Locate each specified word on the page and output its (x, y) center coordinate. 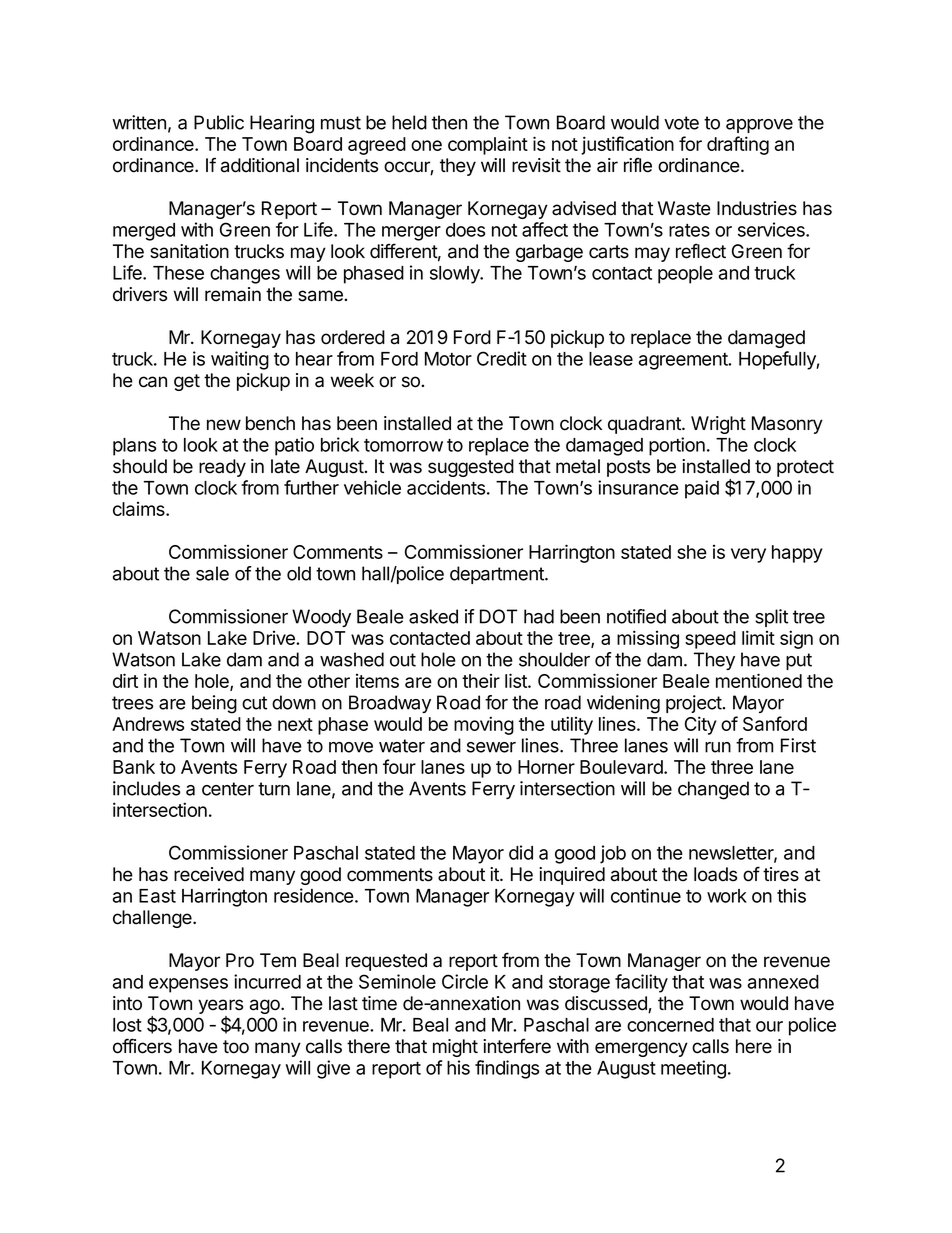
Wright (718, 425)
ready (222, 468)
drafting (738, 145)
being (214, 704)
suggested (471, 468)
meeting (693, 1069)
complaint (488, 145)
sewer (491, 747)
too (236, 1047)
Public (219, 122)
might (455, 1048)
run (718, 747)
